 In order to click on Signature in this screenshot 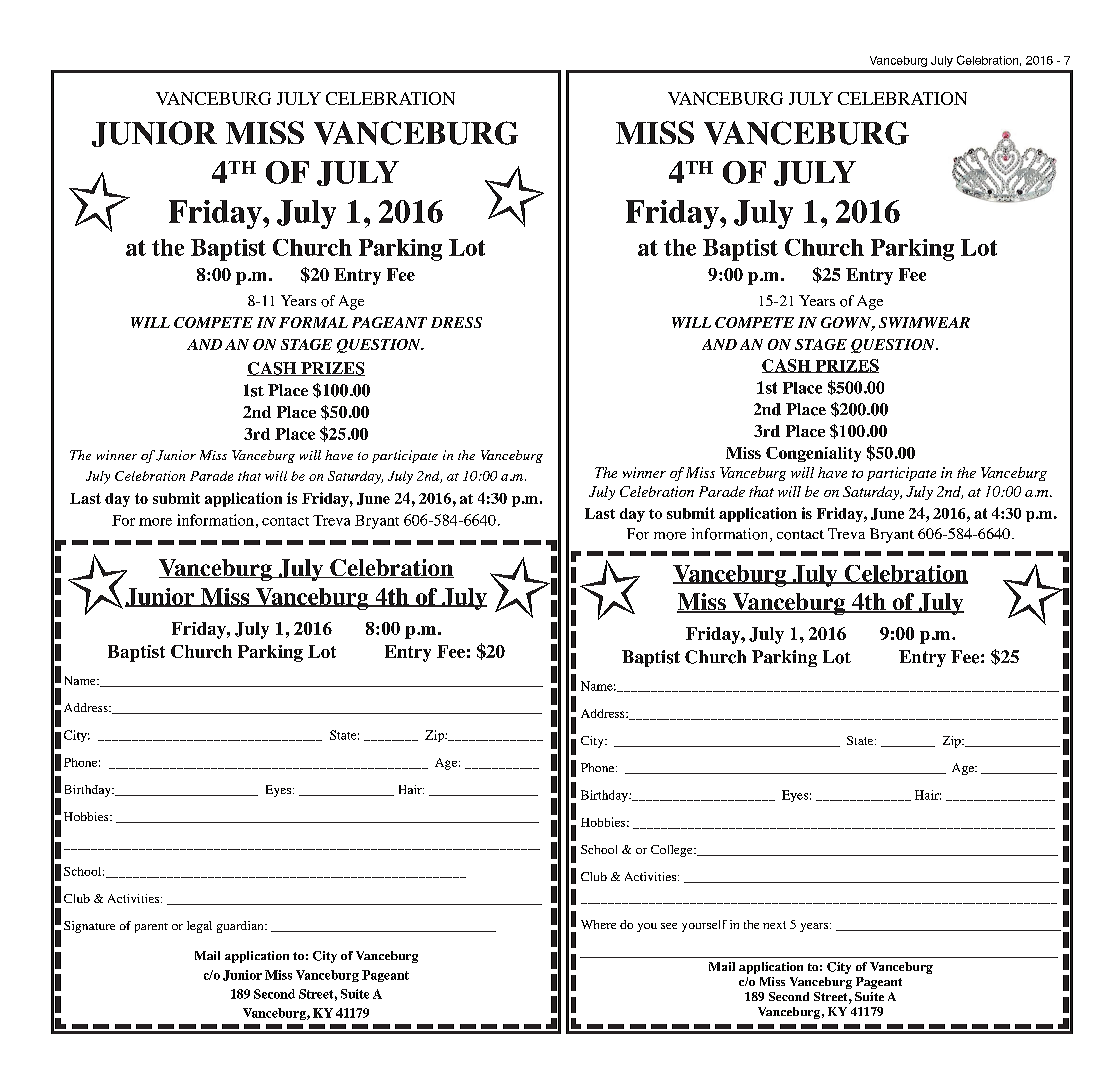, I will do `click(89, 927)`.
